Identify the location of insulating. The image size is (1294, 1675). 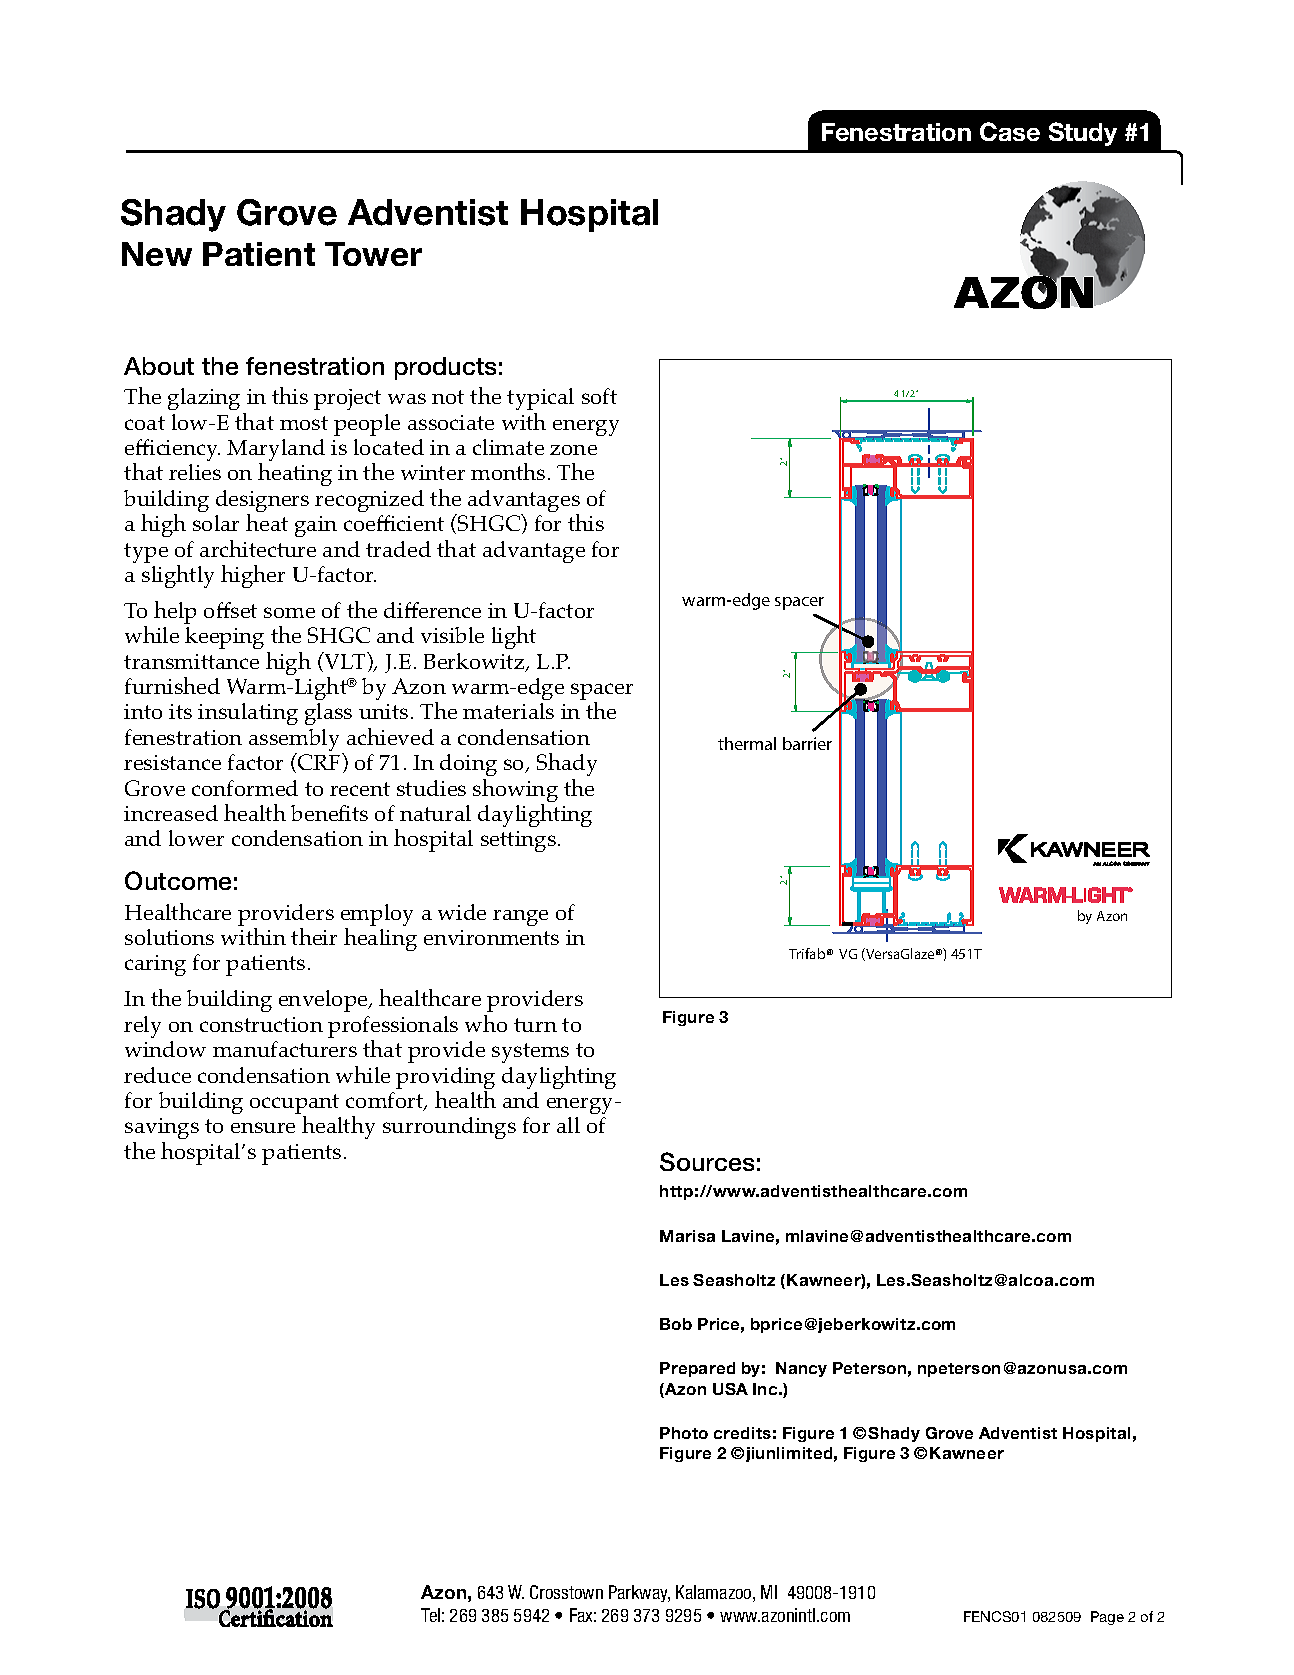
(248, 714).
